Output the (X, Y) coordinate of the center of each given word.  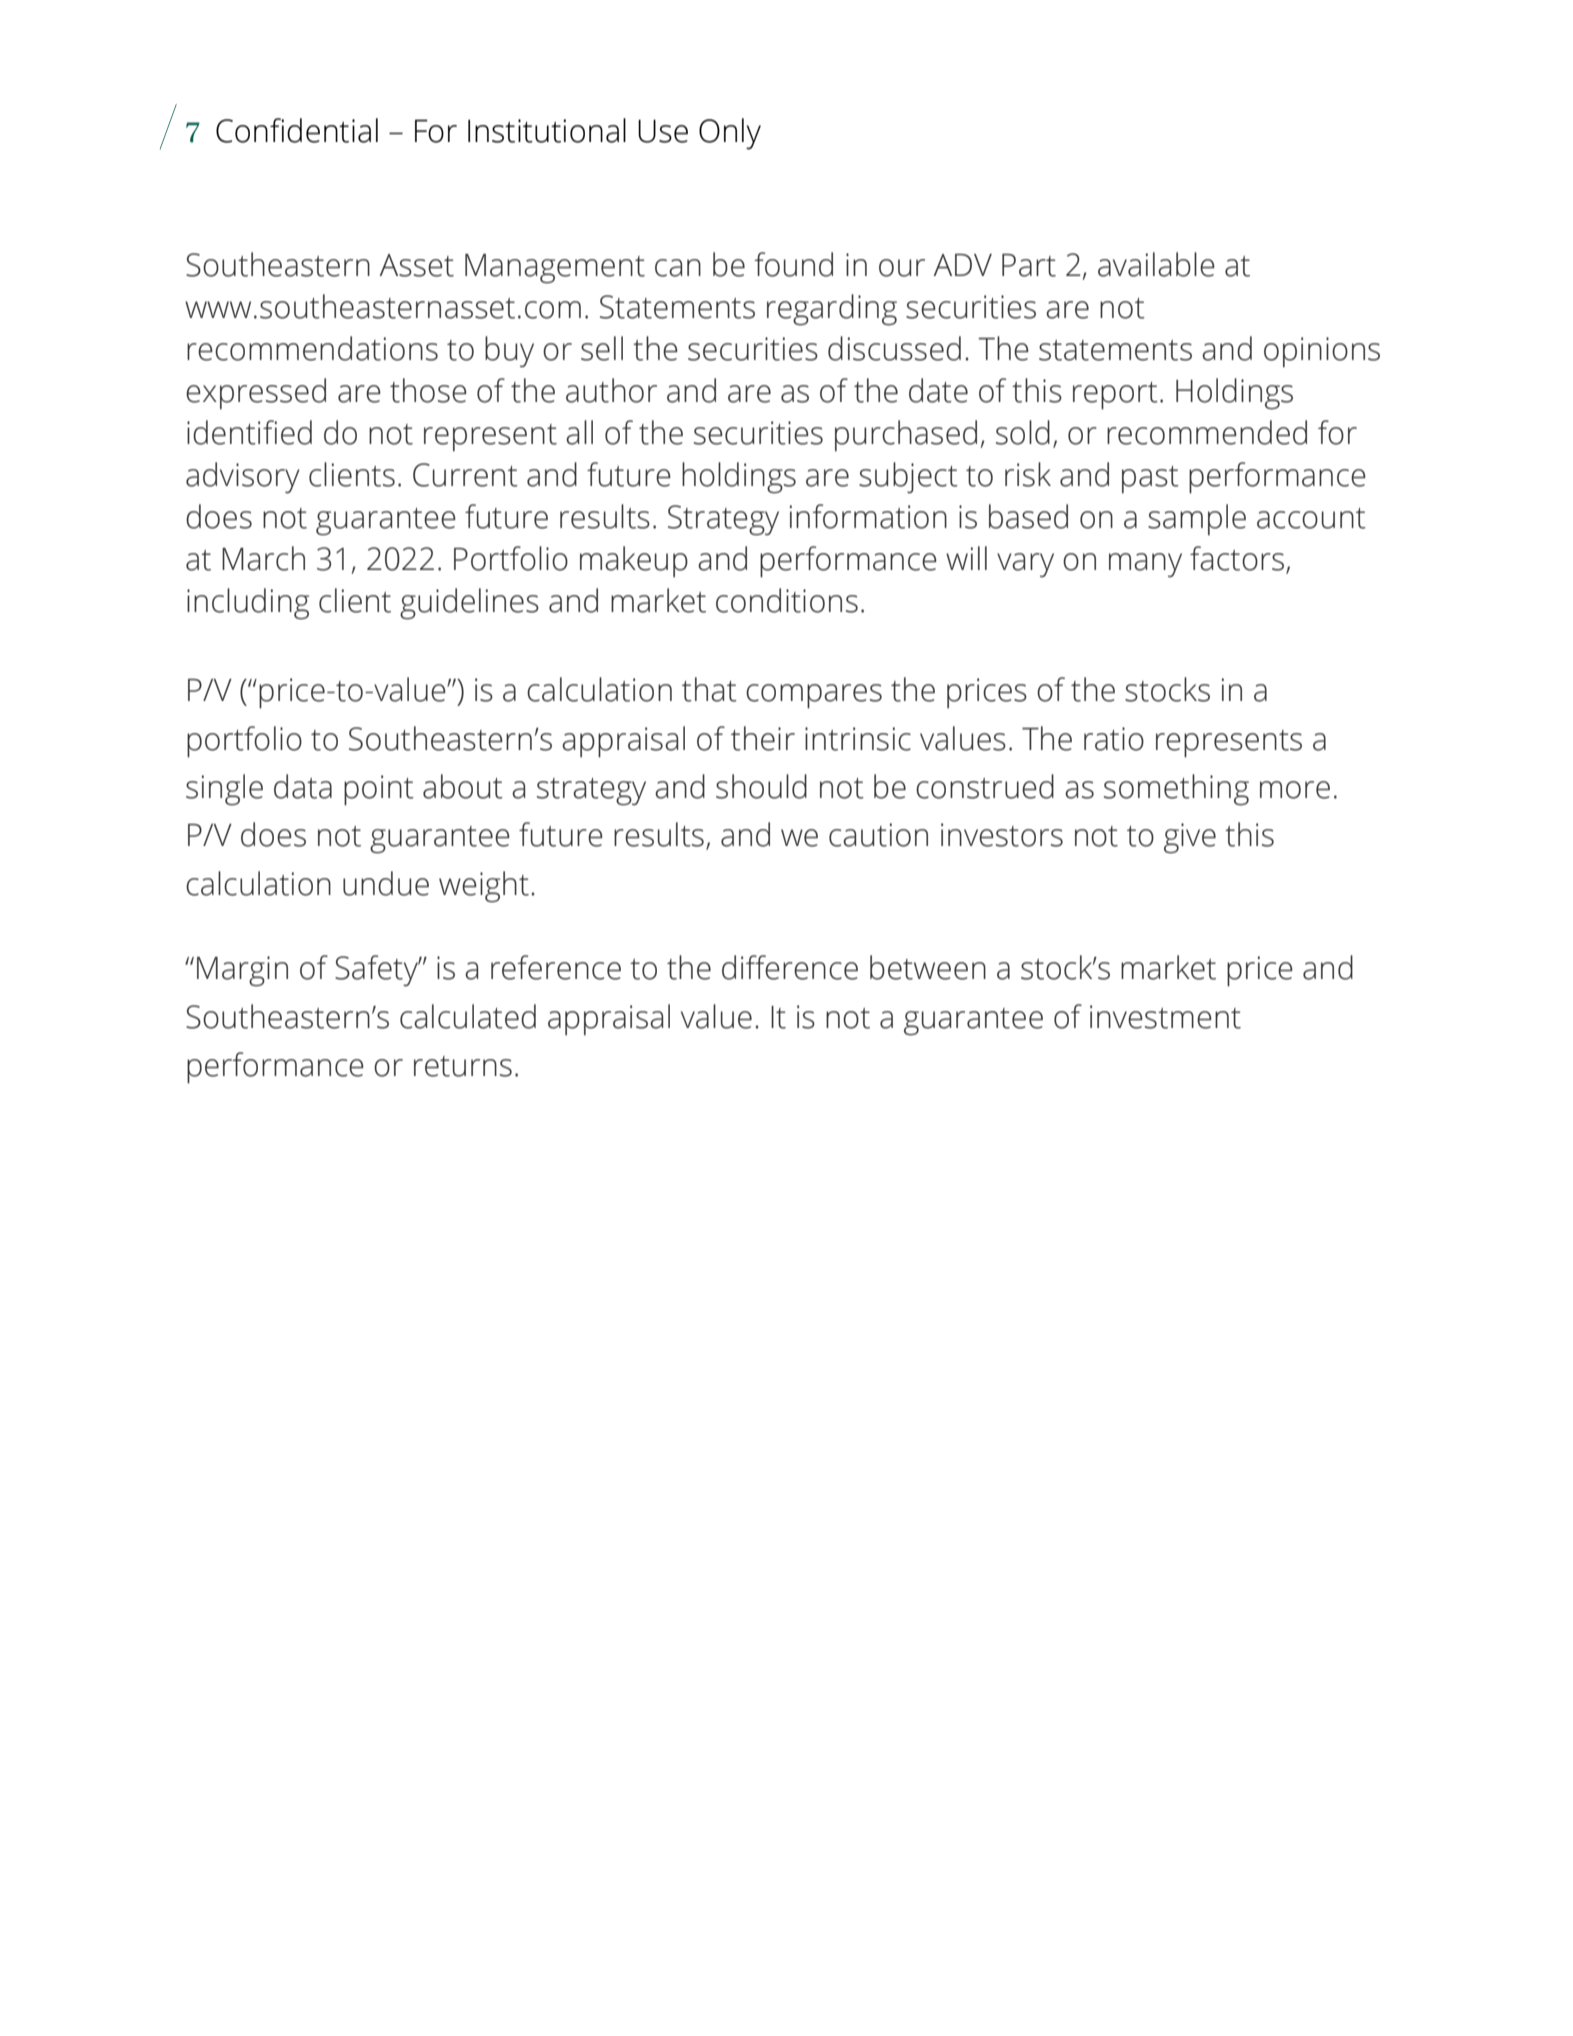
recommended (1207, 432)
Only (730, 134)
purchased (906, 435)
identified (249, 432)
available (1156, 264)
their (763, 738)
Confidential (297, 130)
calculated (468, 1016)
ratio (1114, 739)
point (379, 790)
